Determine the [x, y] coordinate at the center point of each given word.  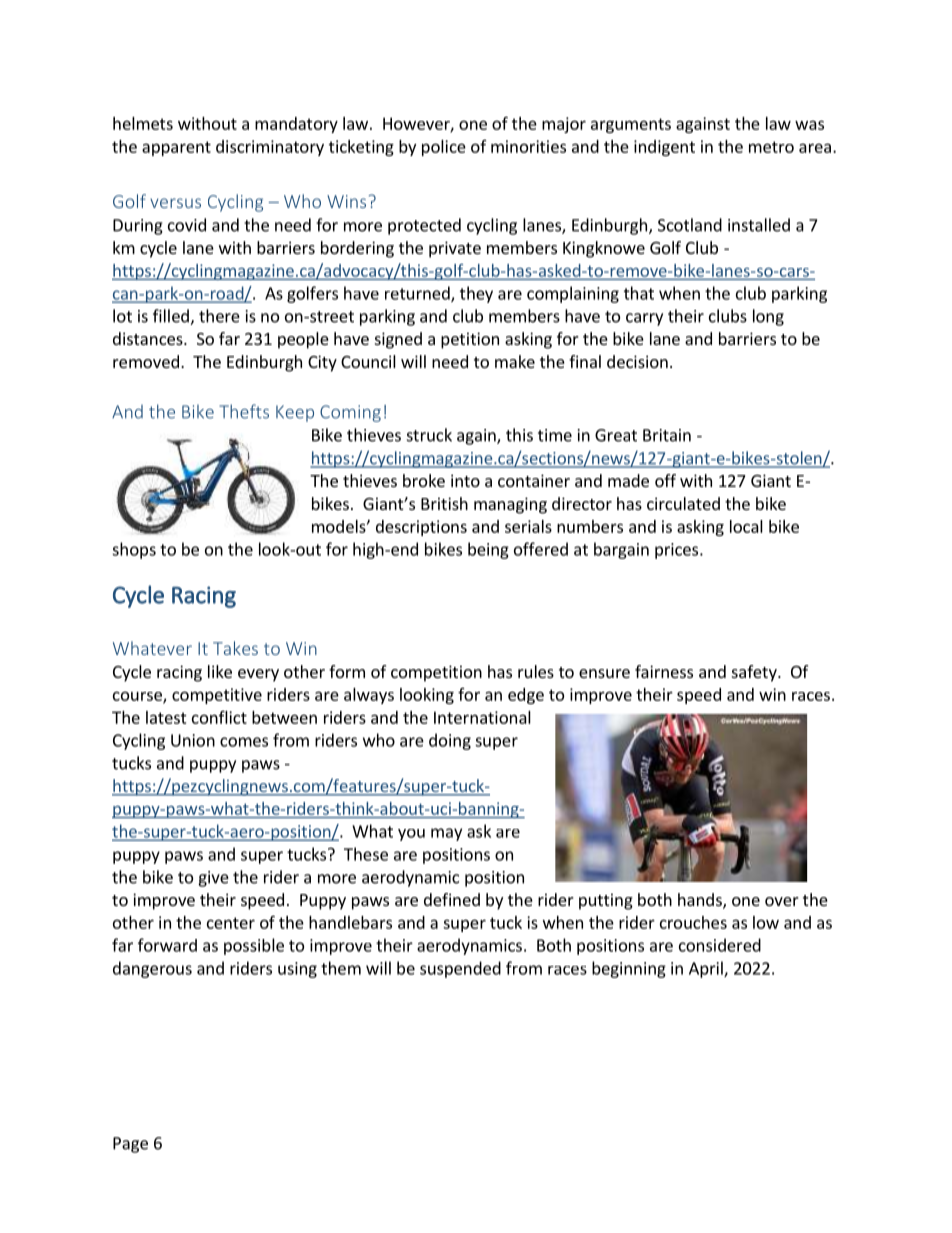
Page [130, 1145]
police [444, 148]
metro [771, 147]
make [515, 361]
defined [452, 899]
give [213, 879]
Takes [235, 648]
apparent [176, 148]
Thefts [244, 411]
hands [701, 901]
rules [536, 671]
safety [755, 673]
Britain [667, 435]
